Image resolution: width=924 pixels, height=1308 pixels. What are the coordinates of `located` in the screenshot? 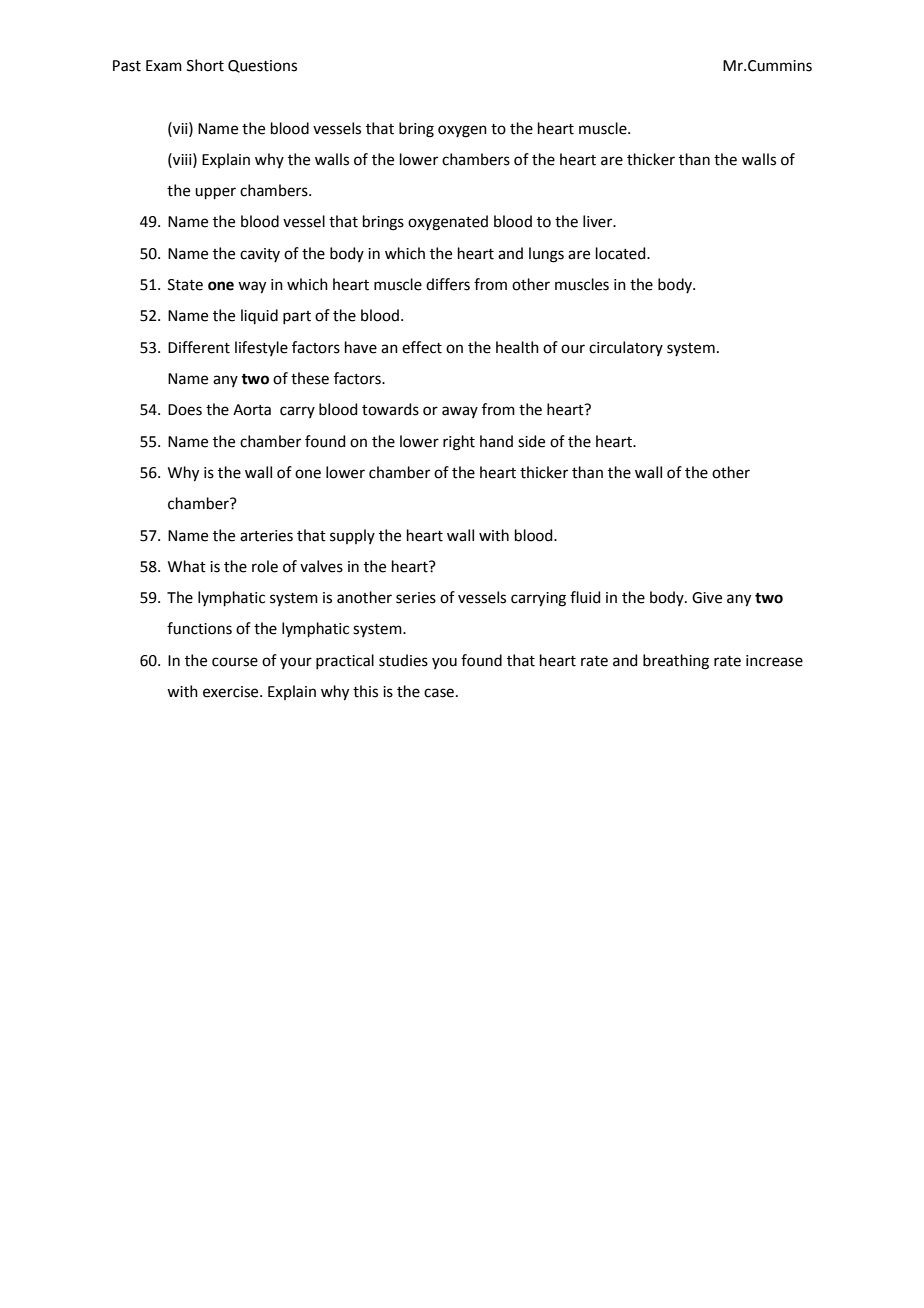 It's located at (622, 253).
